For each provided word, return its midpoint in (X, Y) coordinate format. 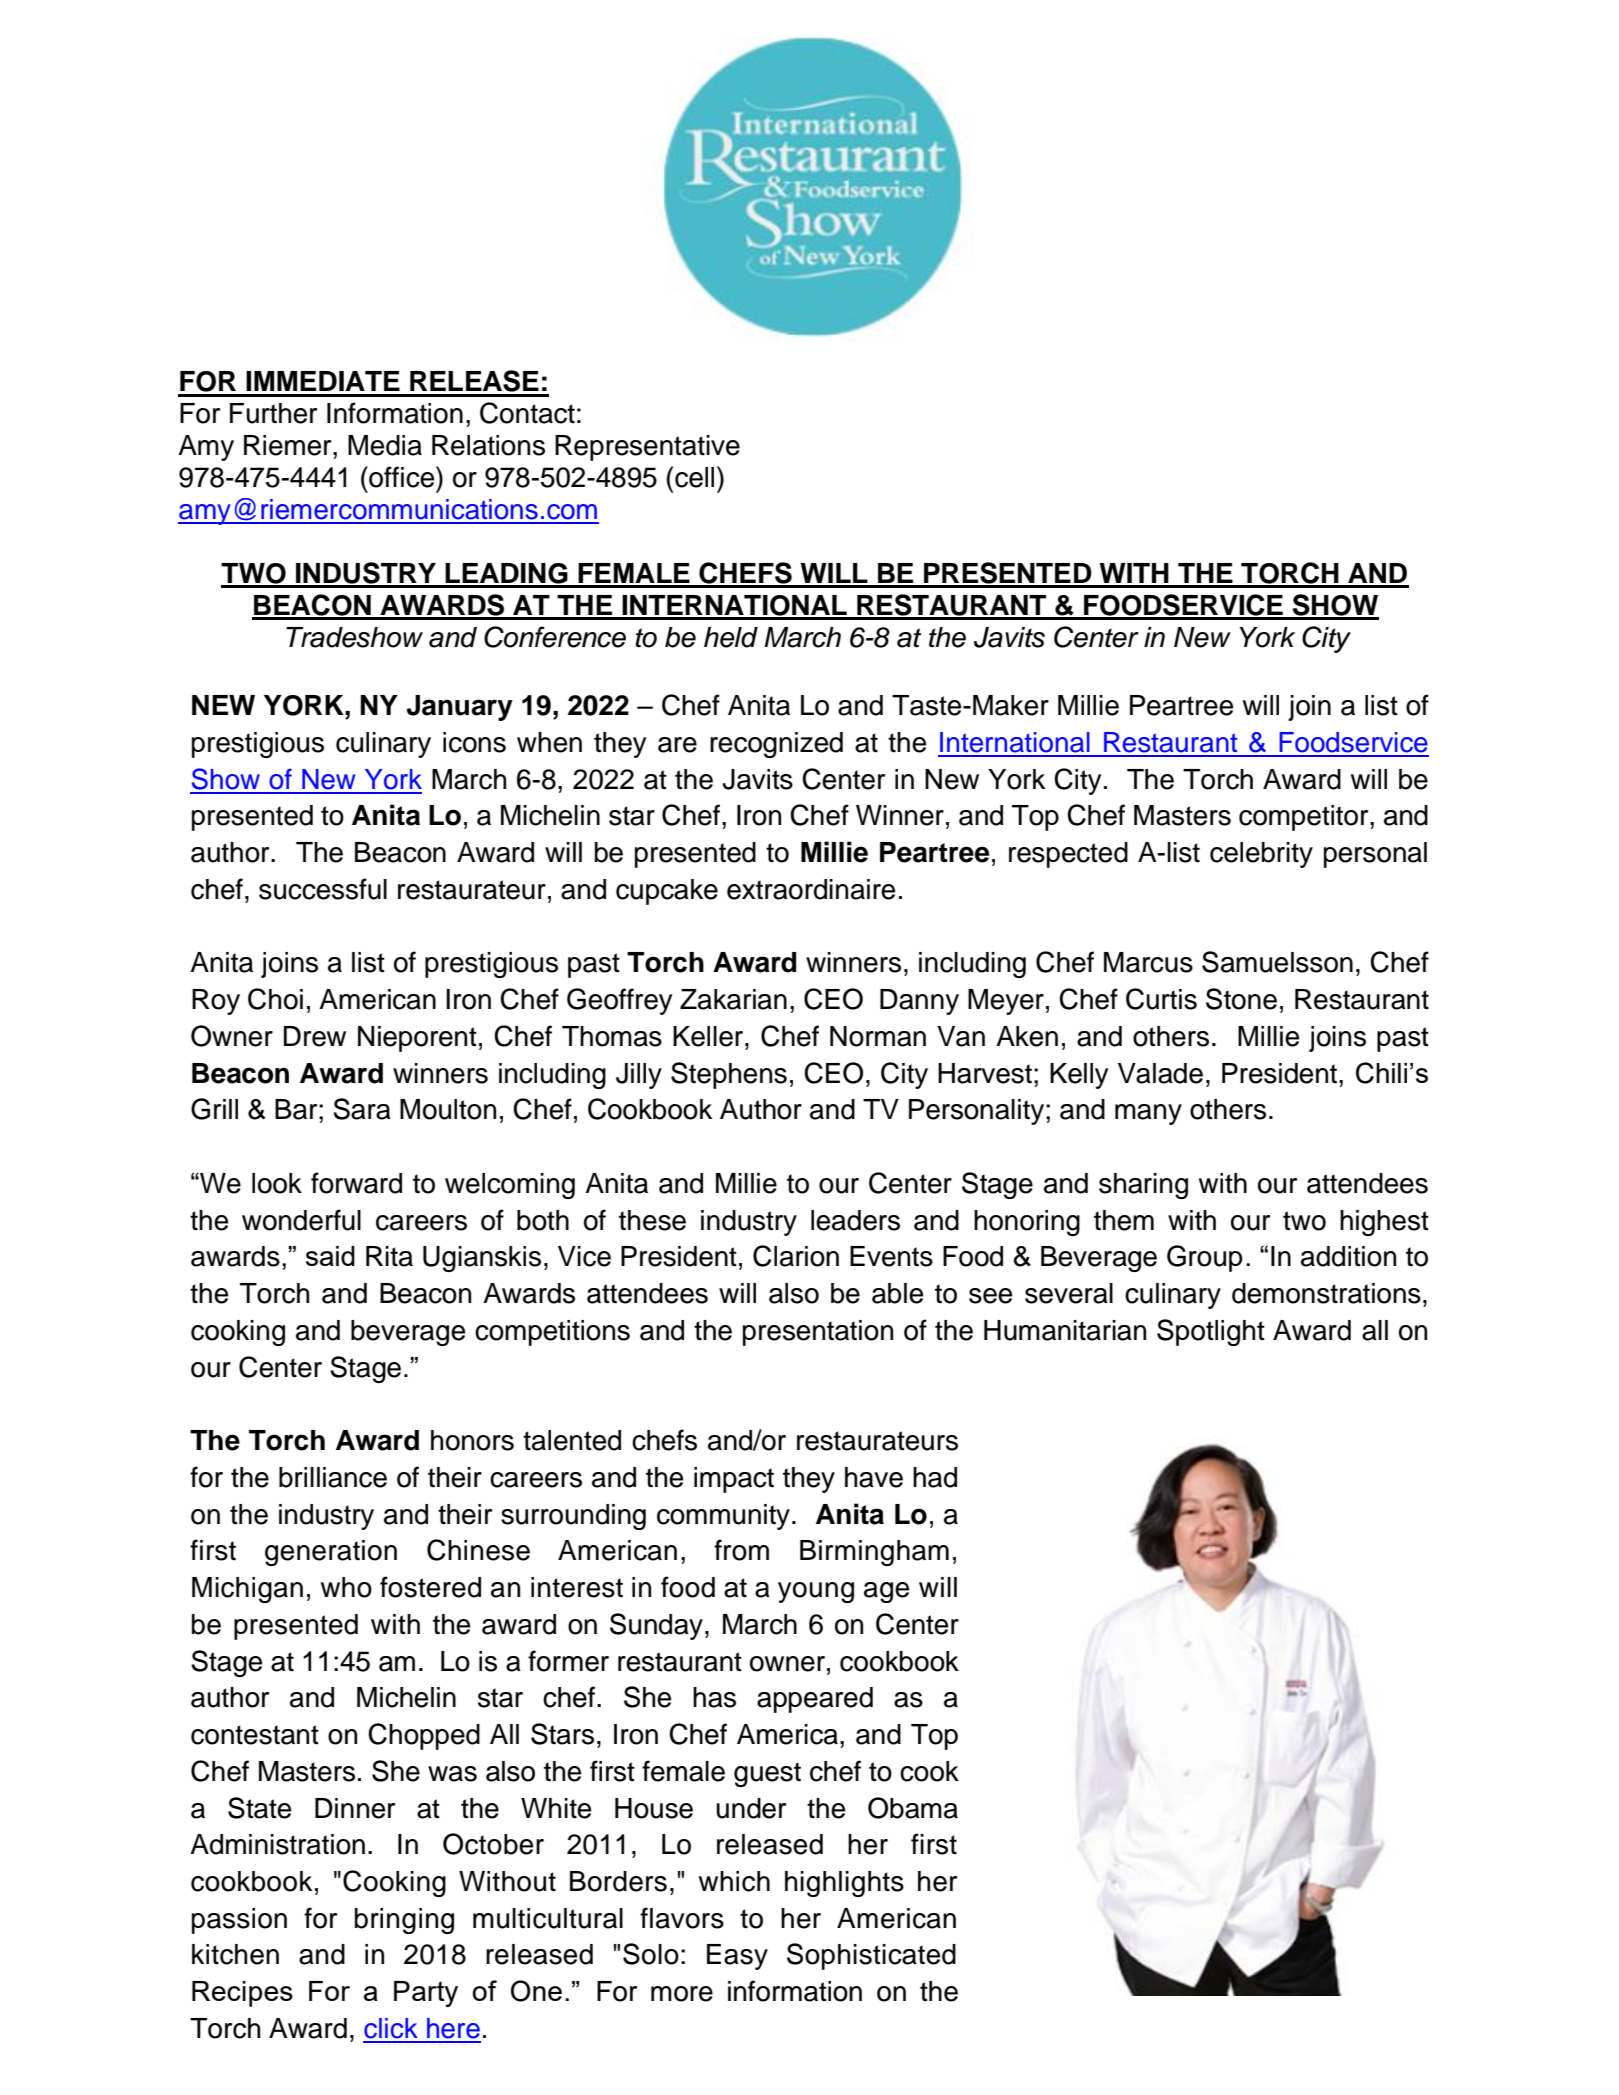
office (402, 477)
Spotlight (1211, 1332)
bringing (404, 1921)
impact (734, 1480)
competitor (1305, 818)
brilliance (333, 1477)
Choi (275, 999)
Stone (1241, 999)
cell (694, 477)
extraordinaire (811, 889)
